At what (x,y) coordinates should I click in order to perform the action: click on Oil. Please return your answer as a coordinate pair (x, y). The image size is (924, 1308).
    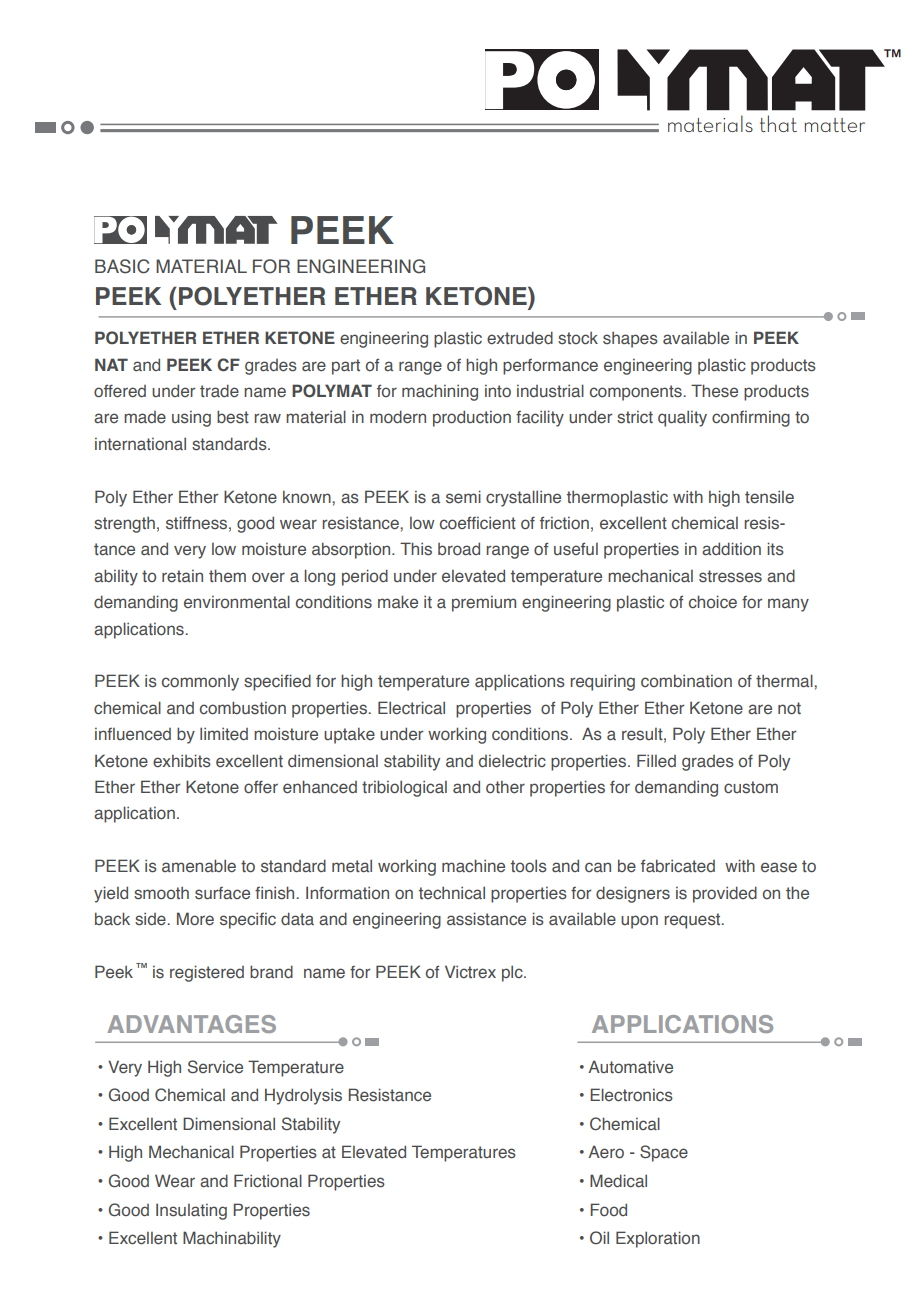
    Looking at the image, I should click on (599, 1237).
